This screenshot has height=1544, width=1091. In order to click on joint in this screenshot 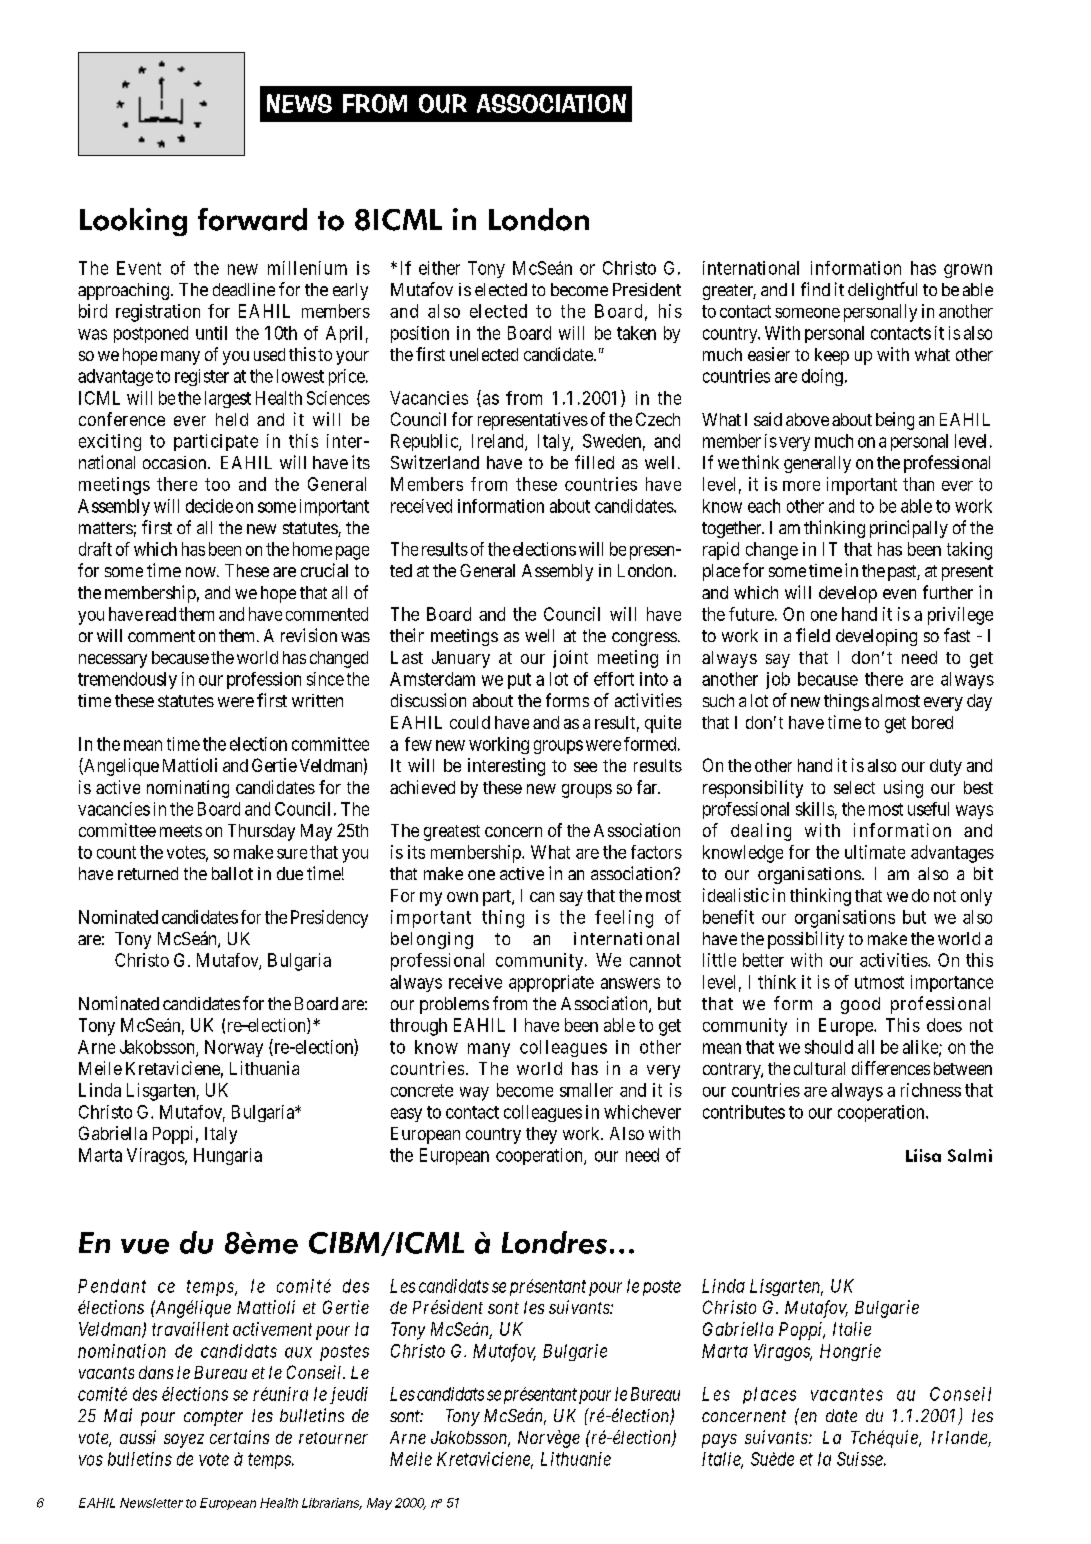, I will do `click(570, 659)`.
